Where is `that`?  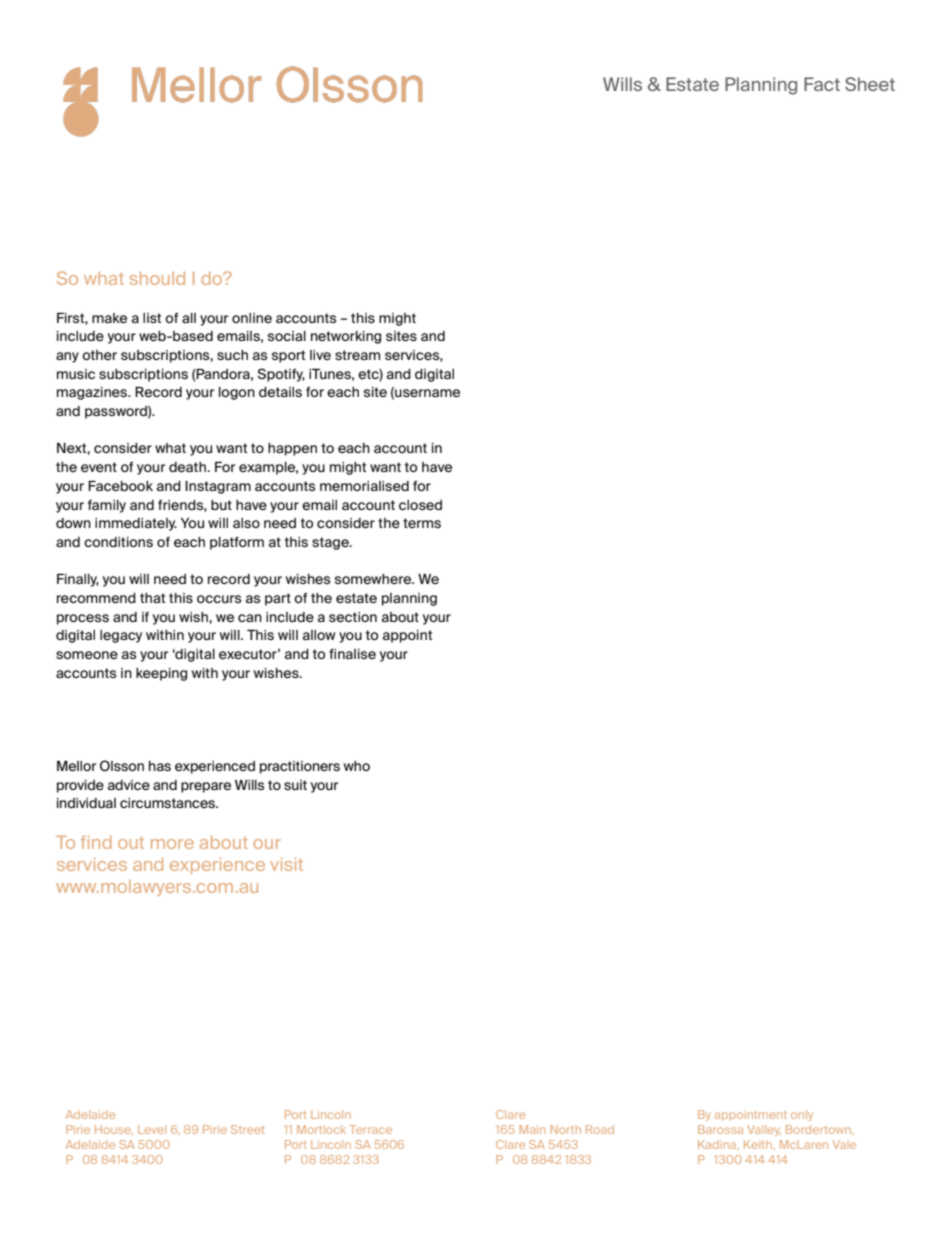 that is located at coordinates (153, 598).
